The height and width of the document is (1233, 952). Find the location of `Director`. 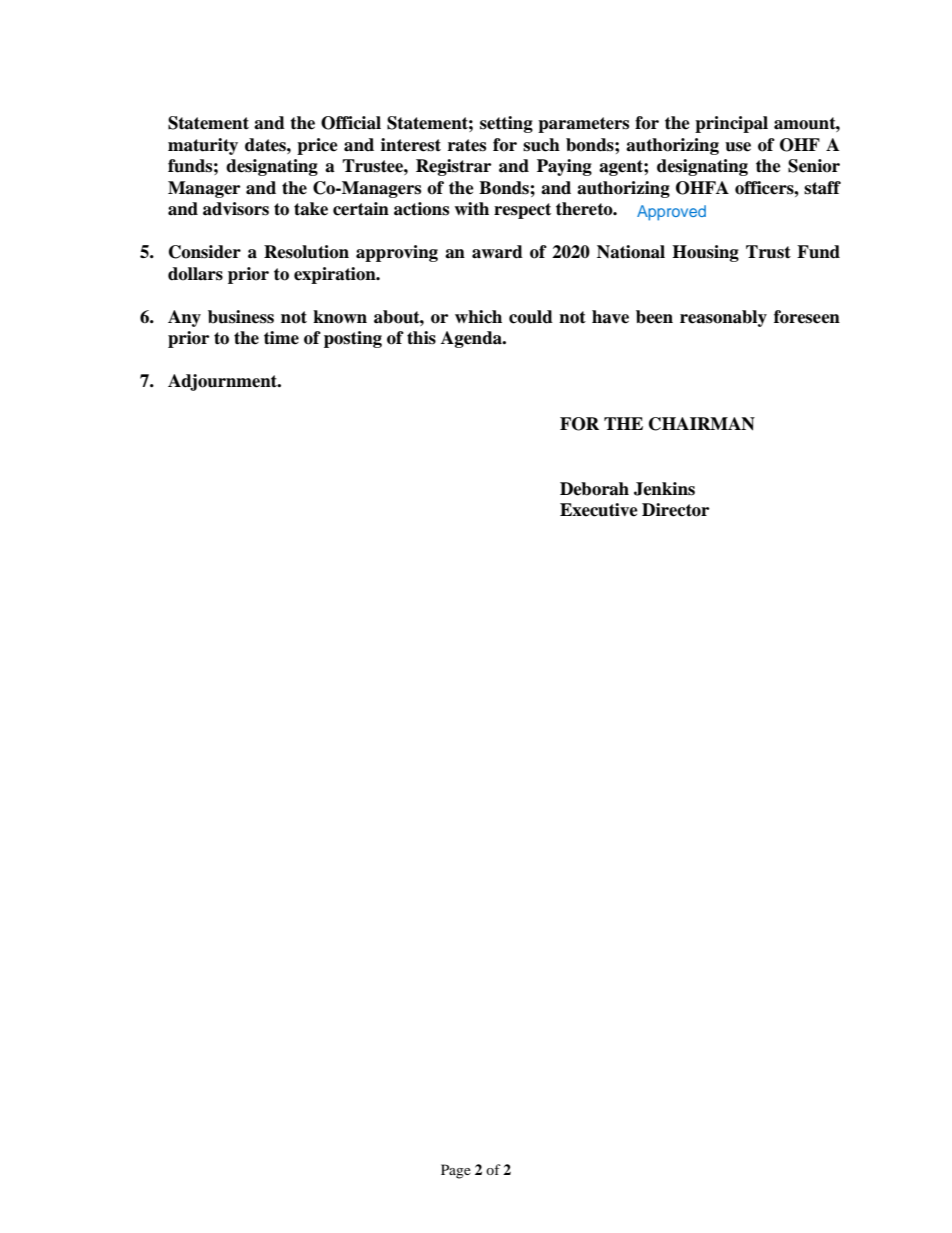

Director is located at coordinates (675, 510).
